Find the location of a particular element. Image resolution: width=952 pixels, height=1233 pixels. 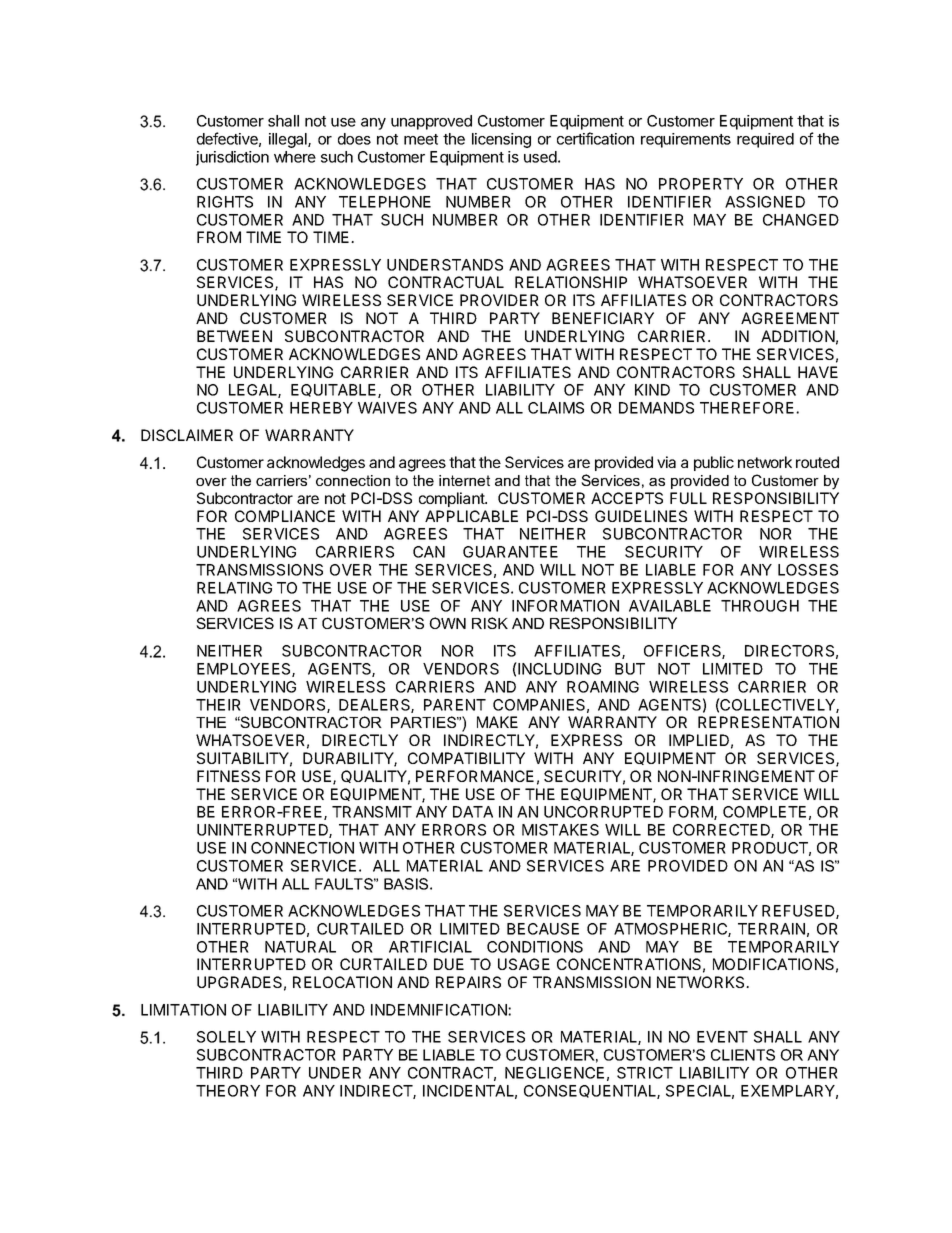

DISCLAIMER is located at coordinates (187, 435).
